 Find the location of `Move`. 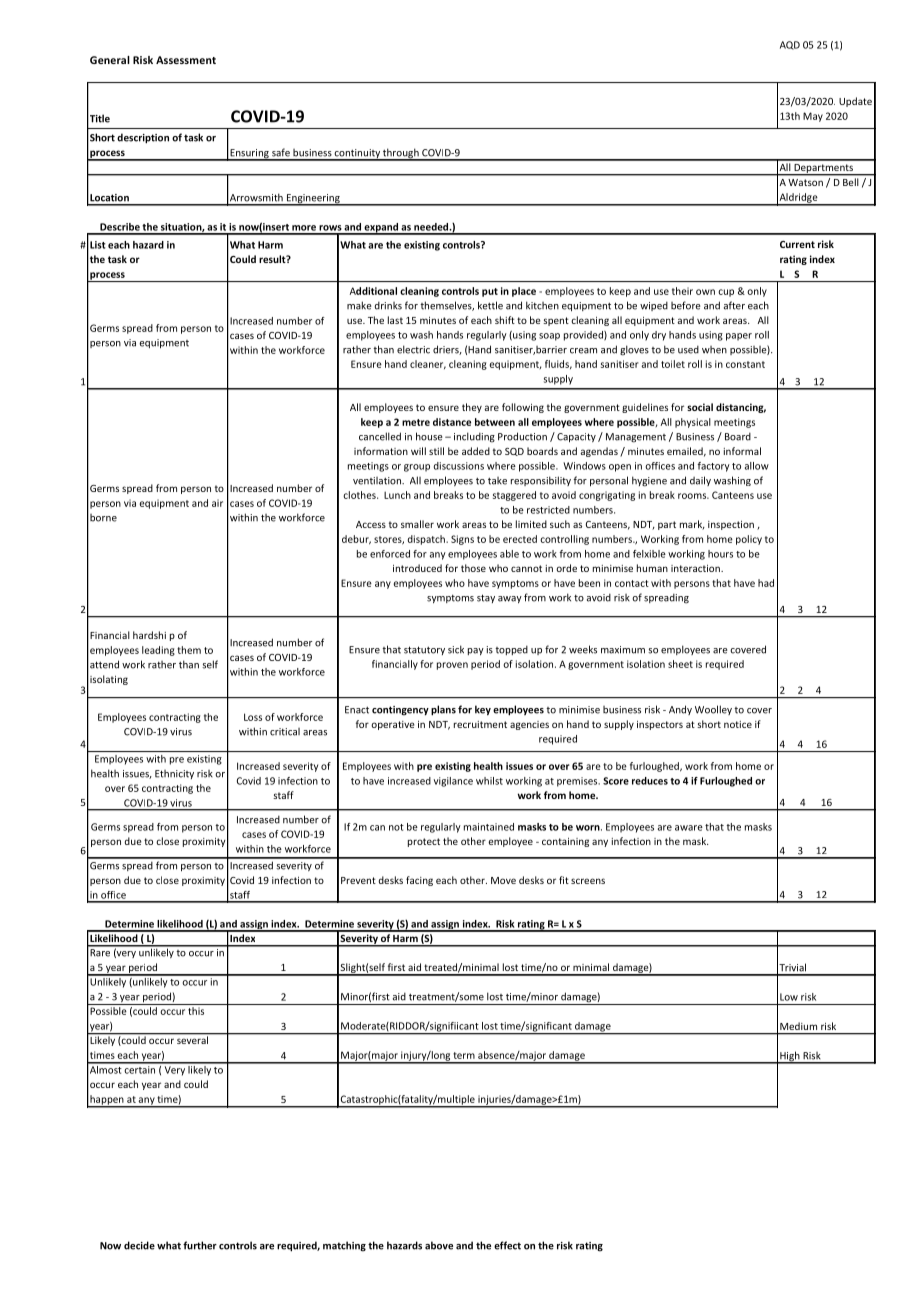

Move is located at coordinates (503, 880).
